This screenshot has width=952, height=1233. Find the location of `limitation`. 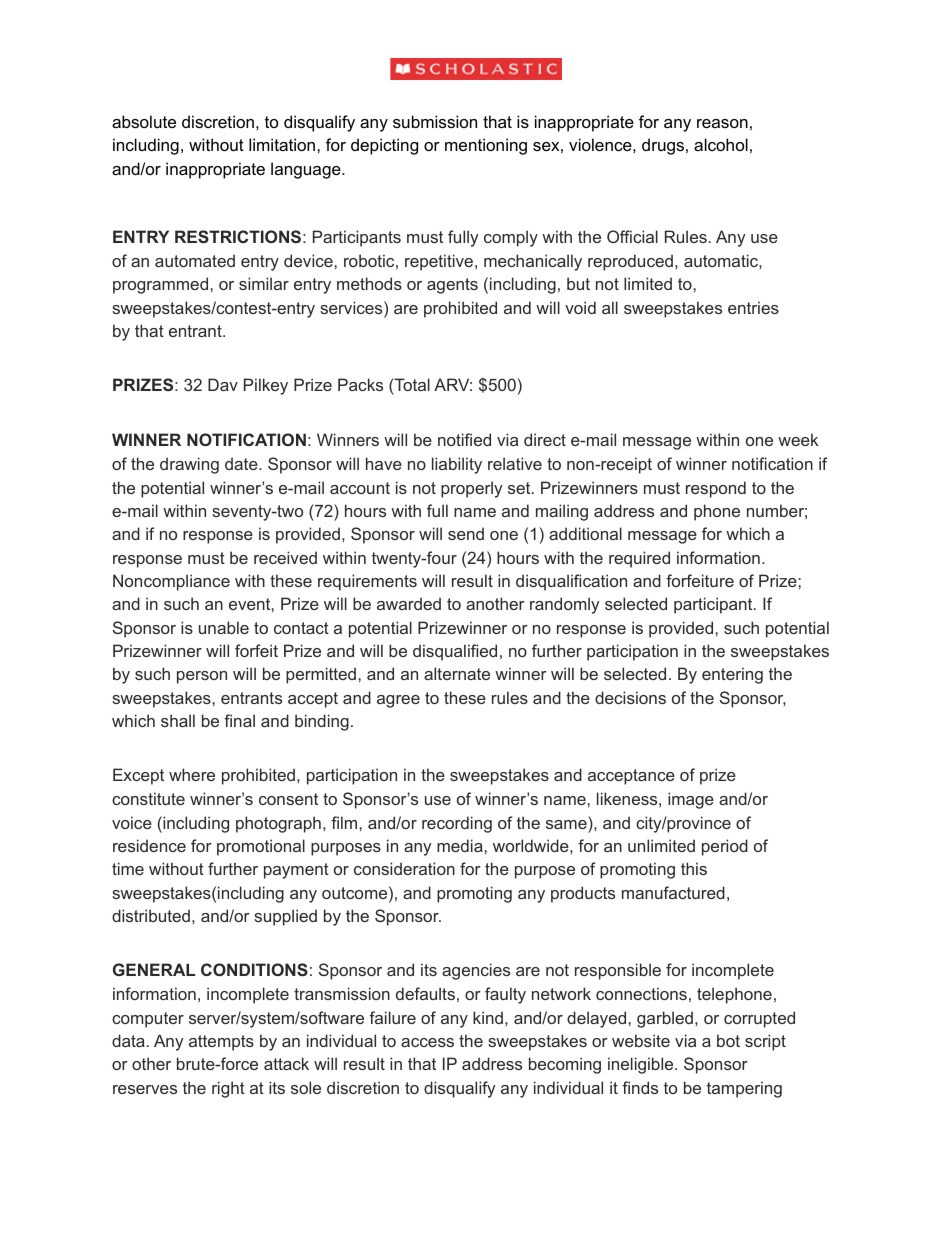

limitation is located at coordinates (283, 144).
